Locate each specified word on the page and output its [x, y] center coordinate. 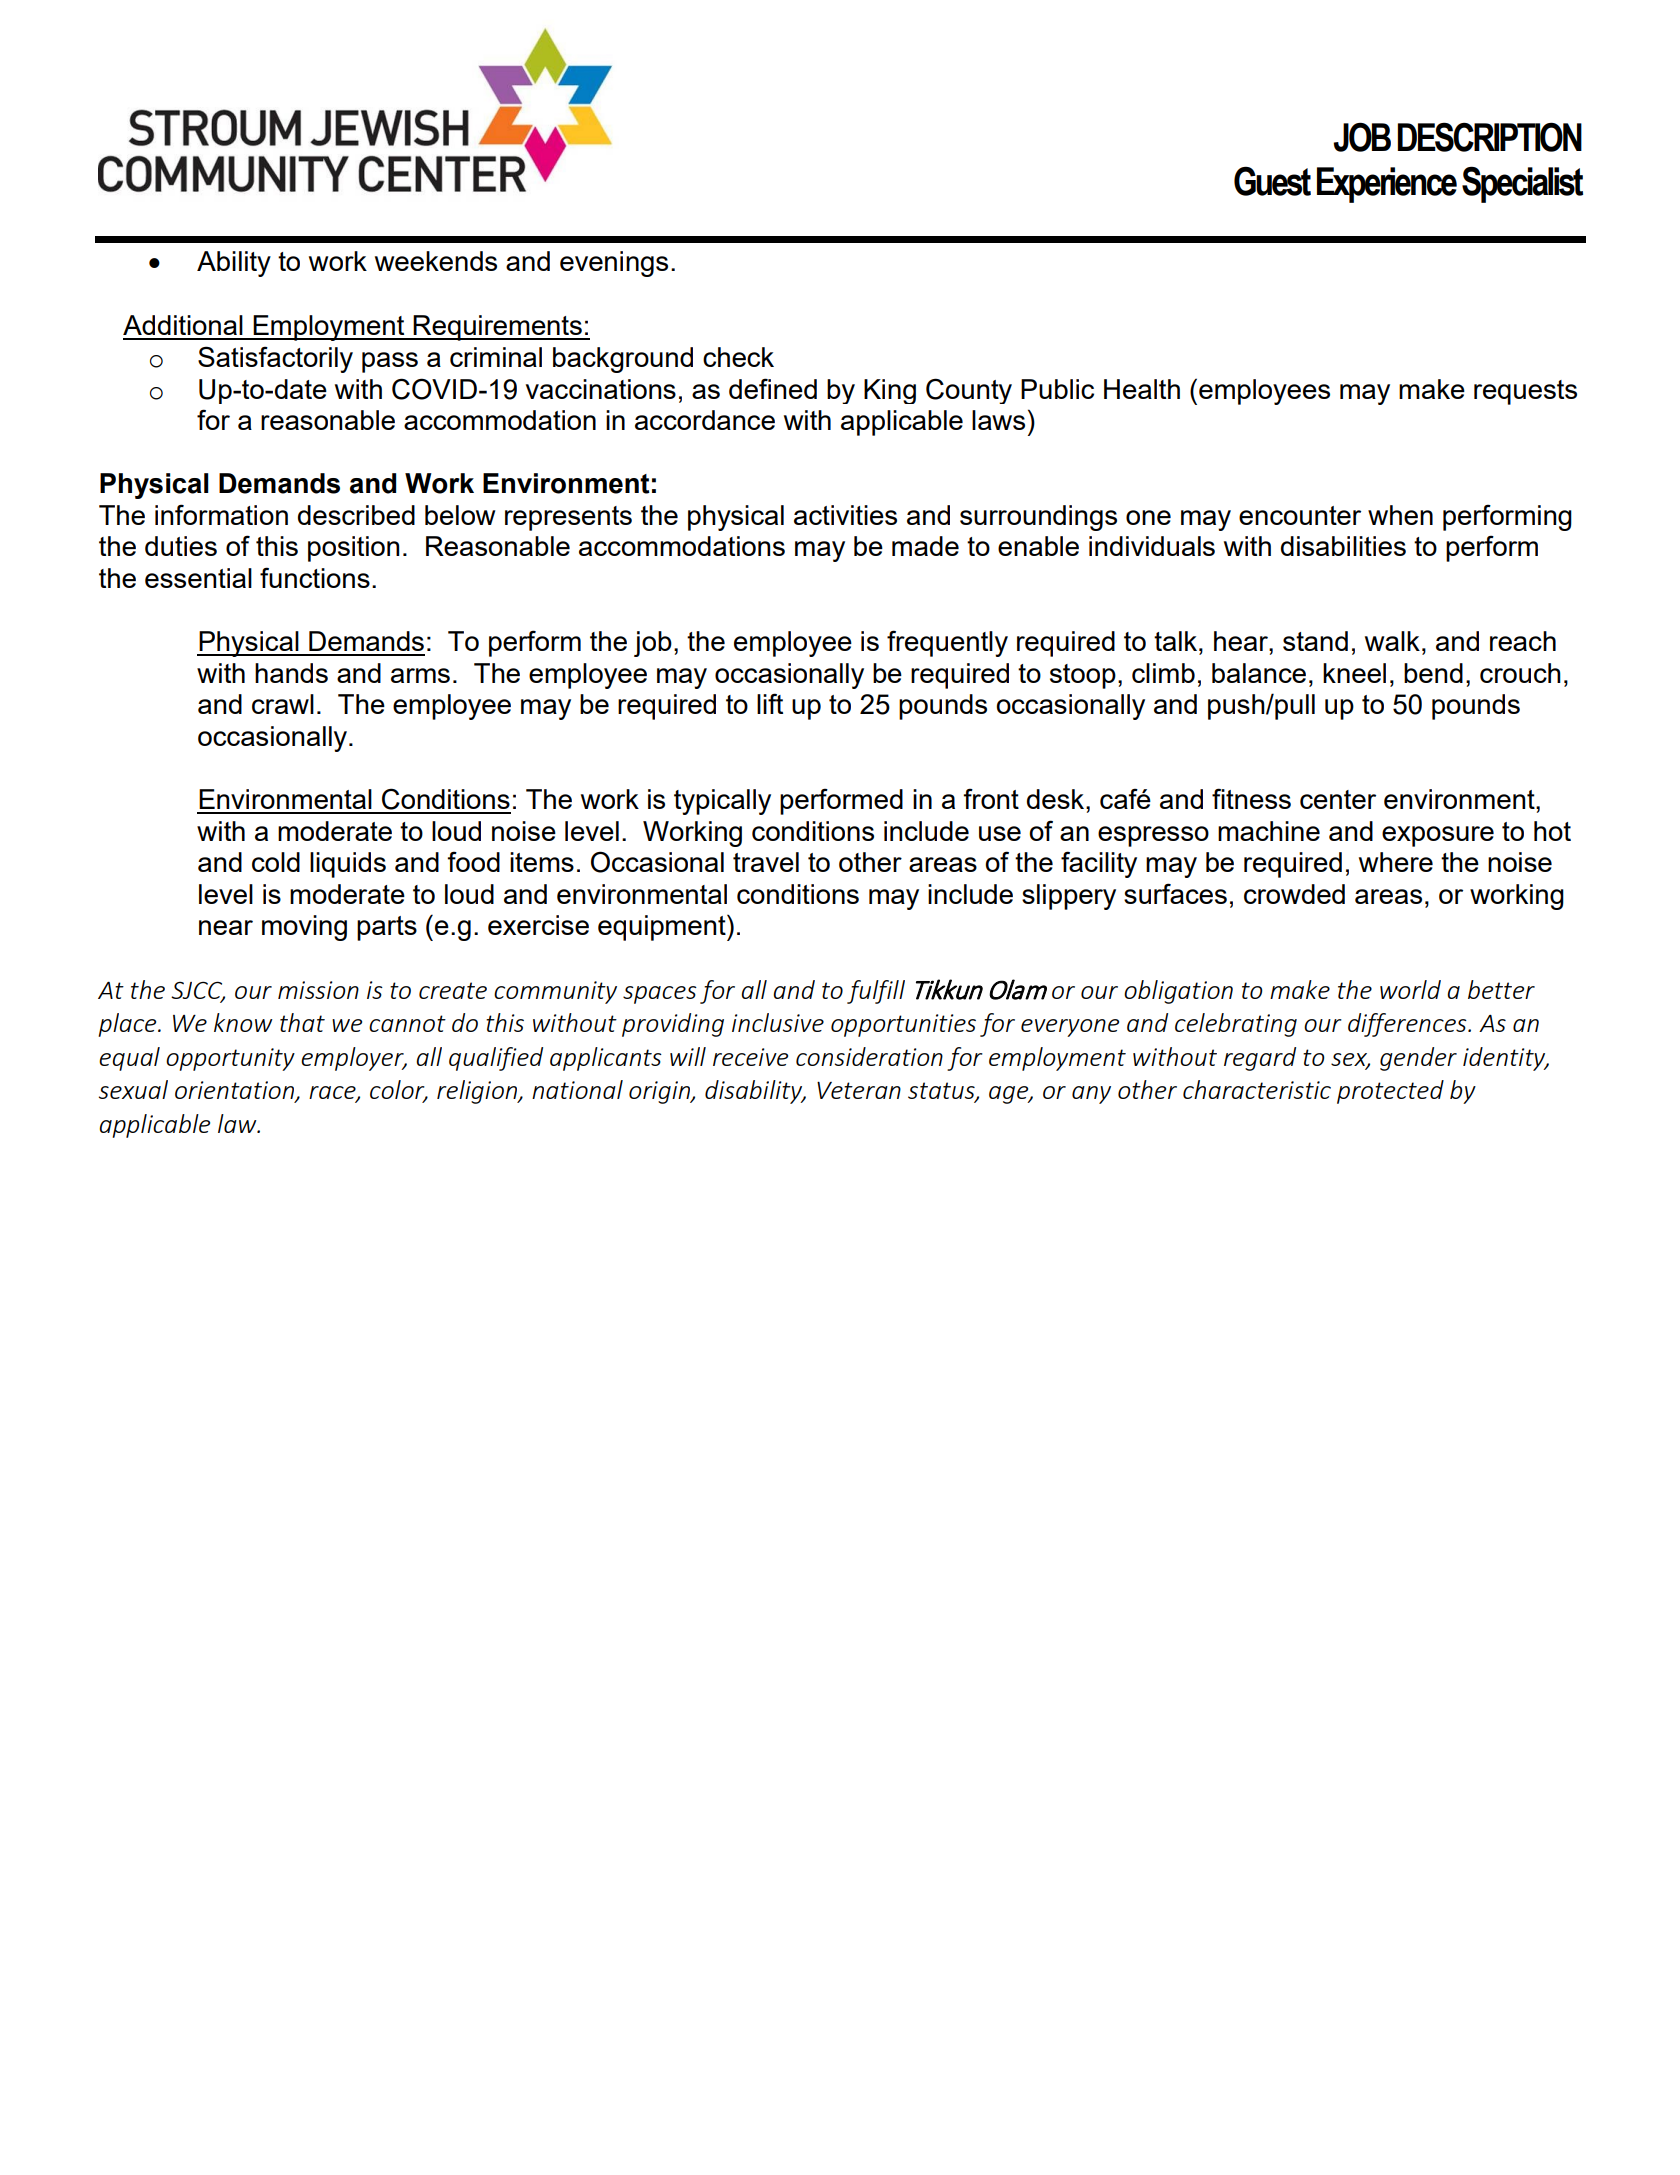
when [1400, 515]
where [1396, 862]
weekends [436, 261]
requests [1525, 392]
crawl [283, 704]
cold [276, 862]
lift [770, 703]
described [356, 515]
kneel [1354, 673]
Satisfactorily [275, 359]
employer [353, 1059]
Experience [1387, 185]
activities [845, 515]
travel [766, 862]
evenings [614, 264]
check [738, 357]
